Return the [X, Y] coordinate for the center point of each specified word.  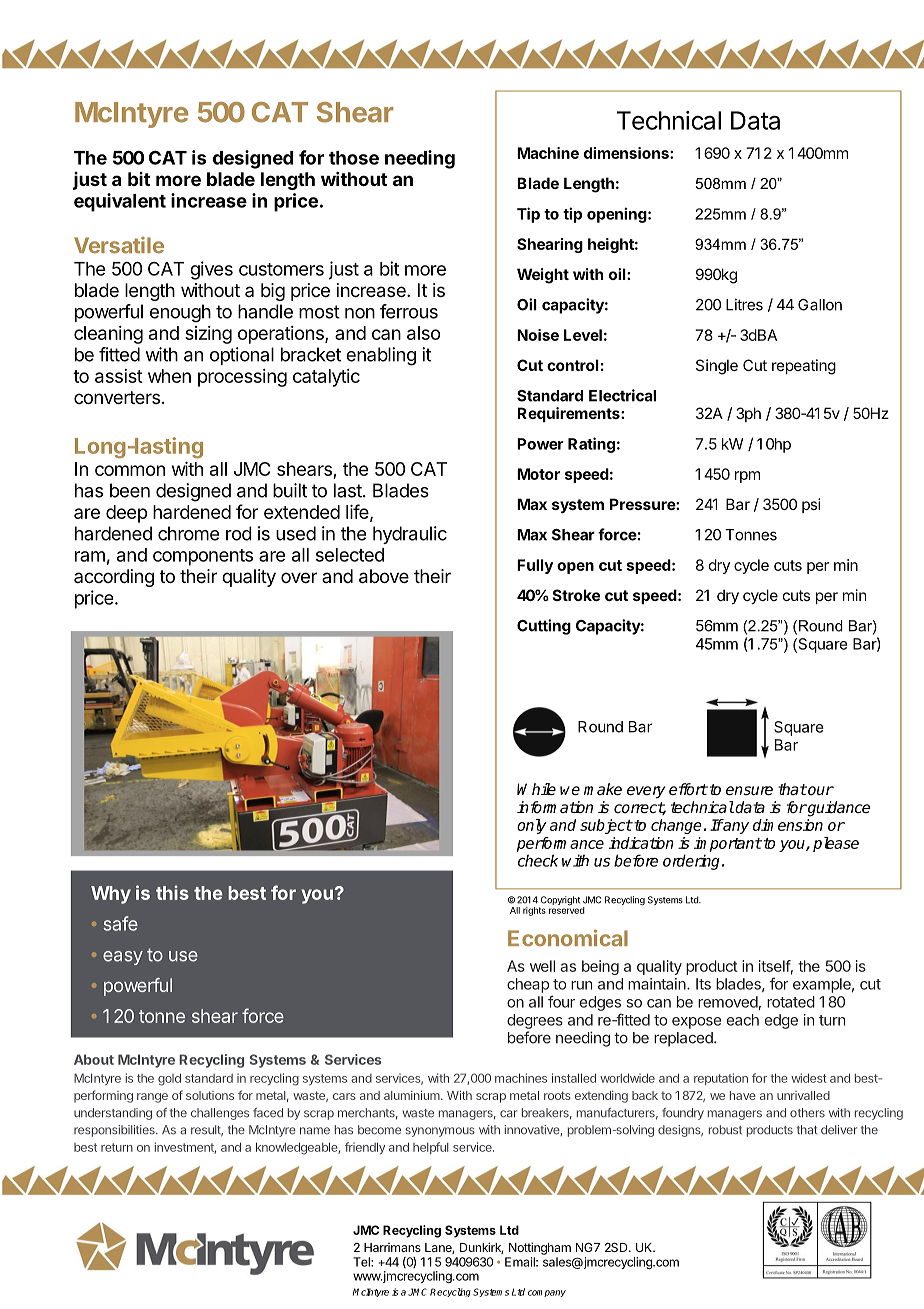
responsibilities [115, 1131]
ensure [749, 790]
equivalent [120, 202]
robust [725, 1130]
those [354, 158]
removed [728, 1002]
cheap [528, 985]
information [555, 807]
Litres [744, 304]
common [130, 470]
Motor [538, 474]
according [114, 578]
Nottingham [540, 1248]
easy [123, 958]
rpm [747, 477]
